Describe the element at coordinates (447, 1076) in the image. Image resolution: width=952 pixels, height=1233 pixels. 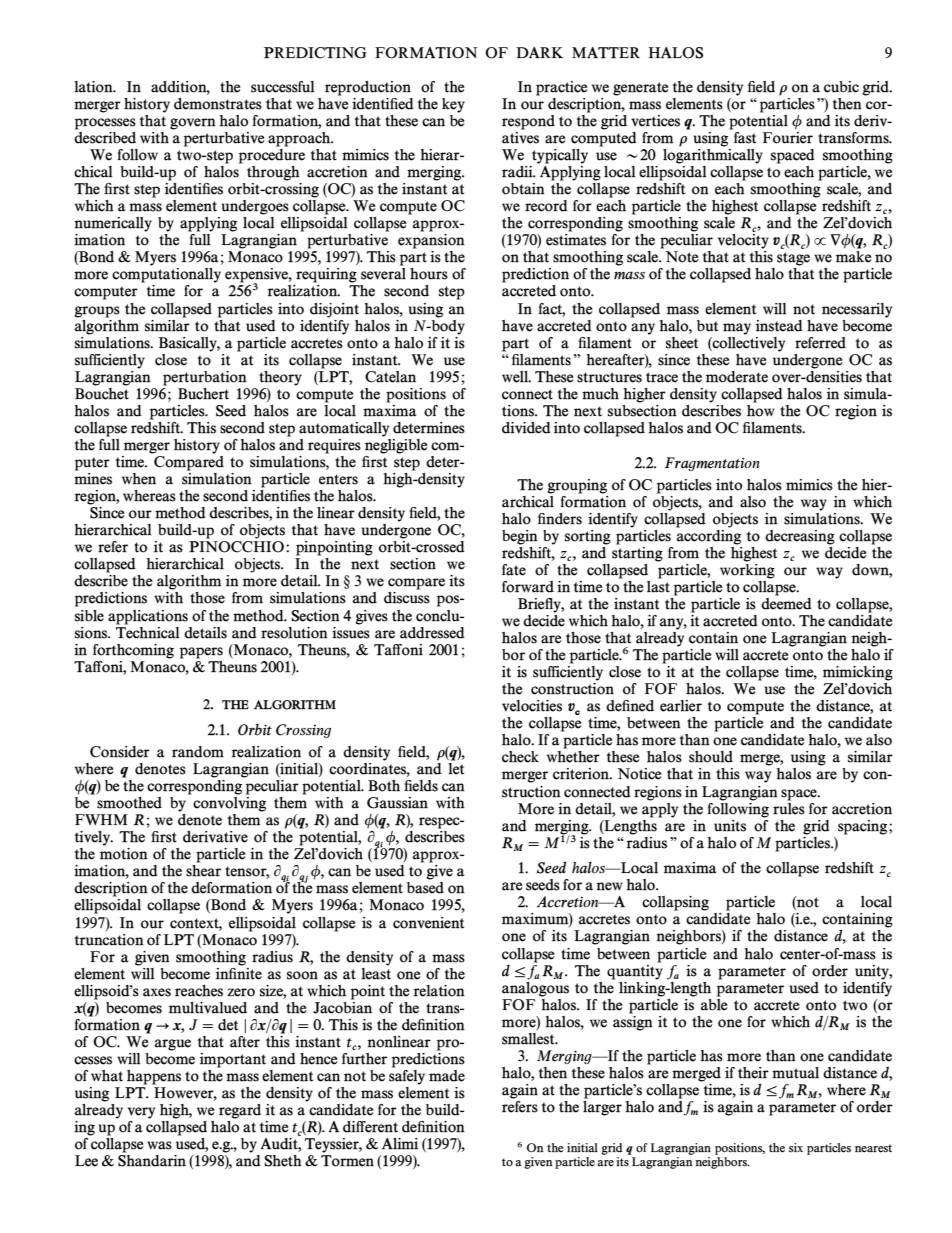
I see `made` at that location.
